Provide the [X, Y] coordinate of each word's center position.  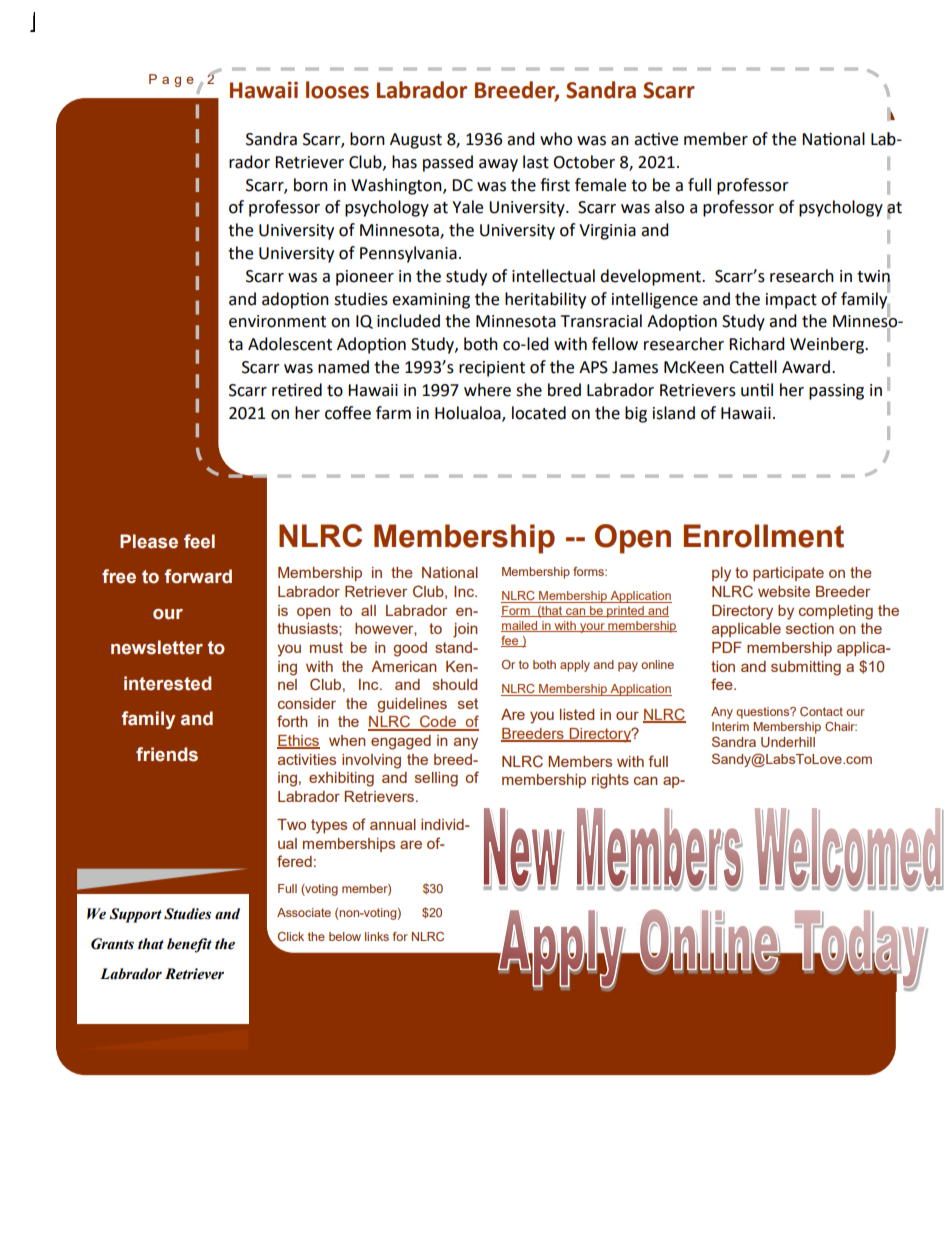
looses [337, 90]
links [377, 936]
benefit [189, 945]
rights [610, 781]
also [669, 207]
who [556, 139]
